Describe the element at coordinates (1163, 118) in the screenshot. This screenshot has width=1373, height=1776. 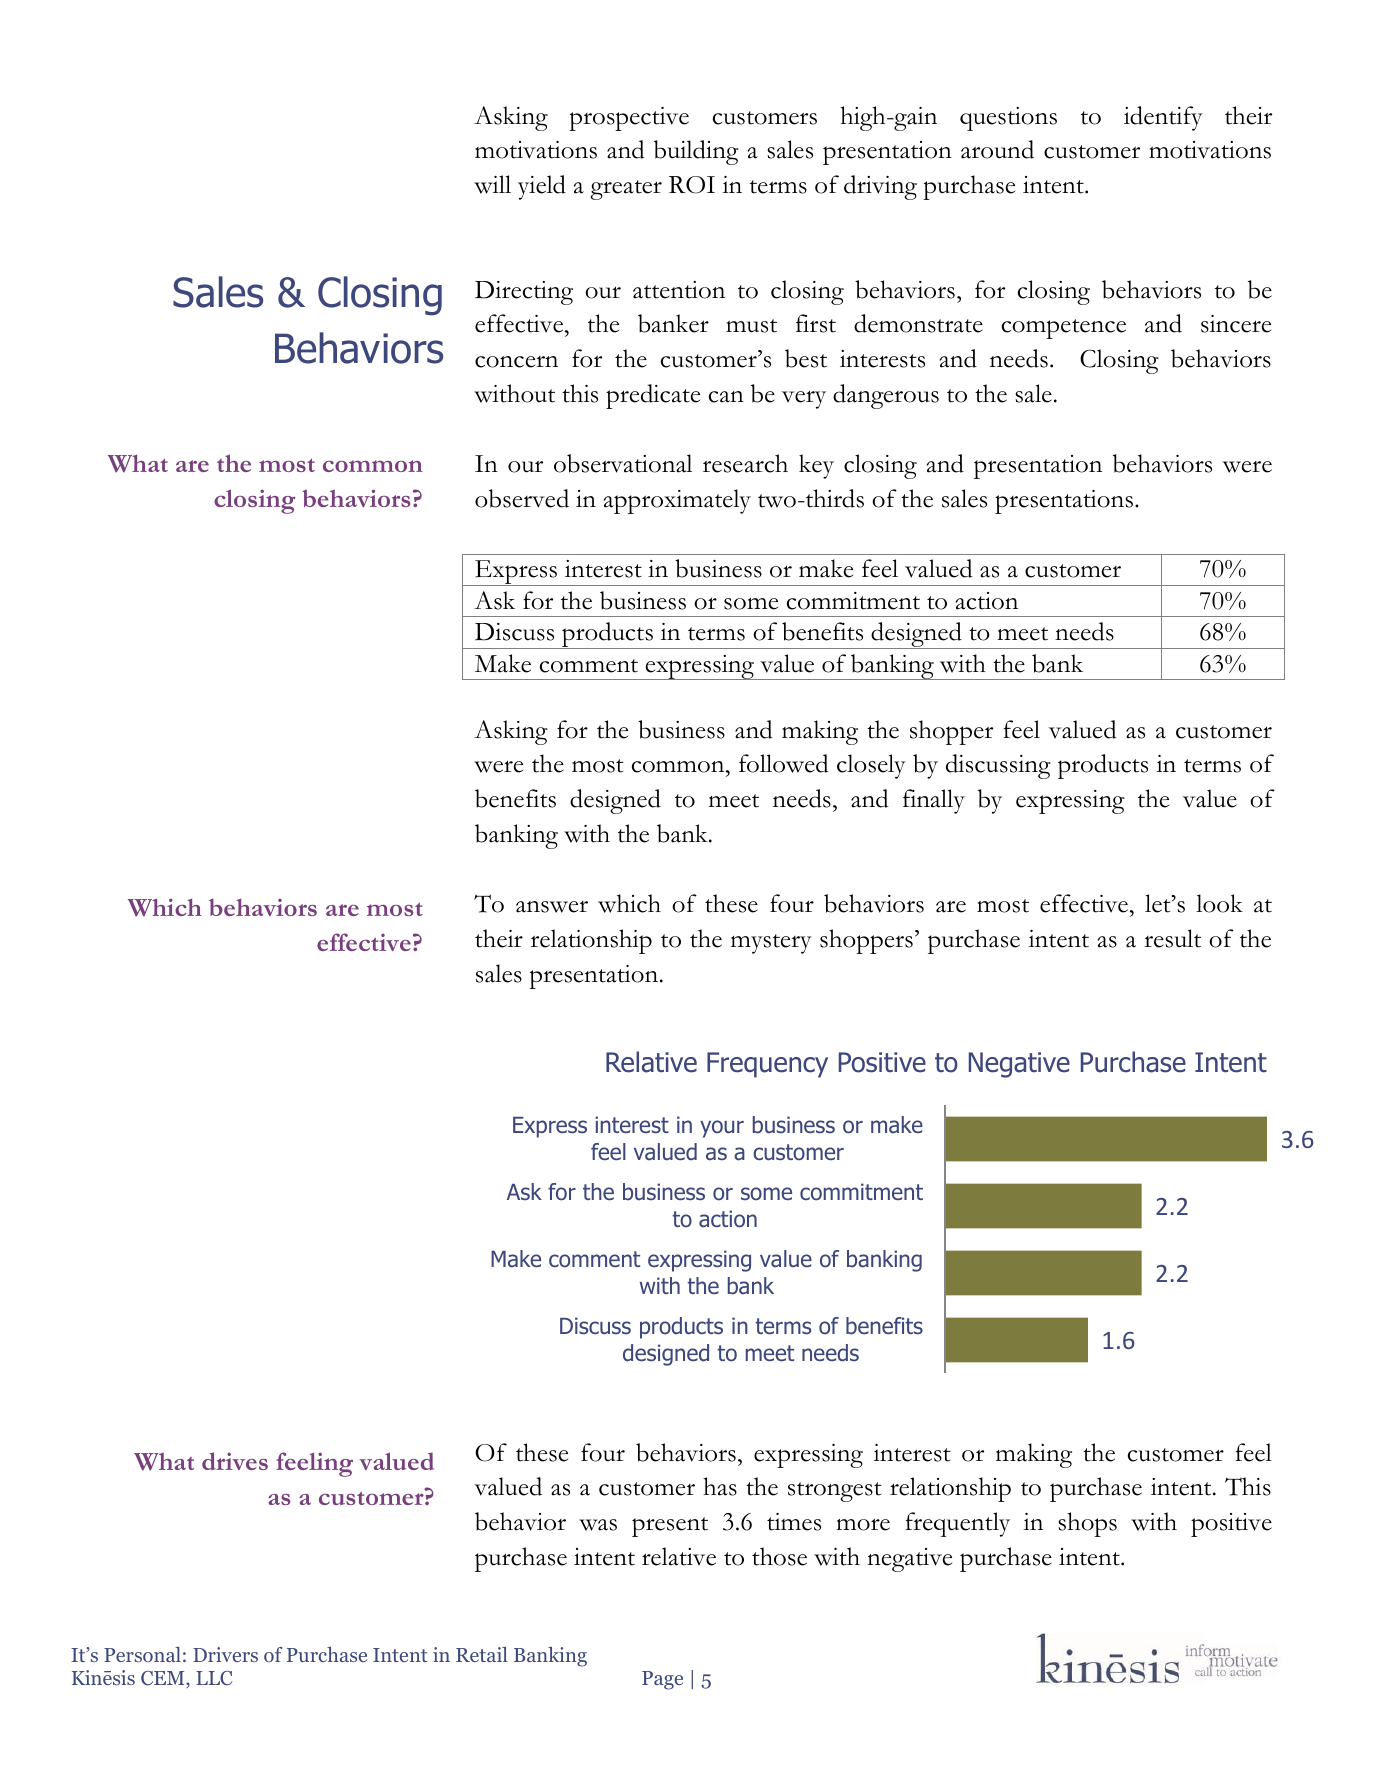
I see `identify` at that location.
